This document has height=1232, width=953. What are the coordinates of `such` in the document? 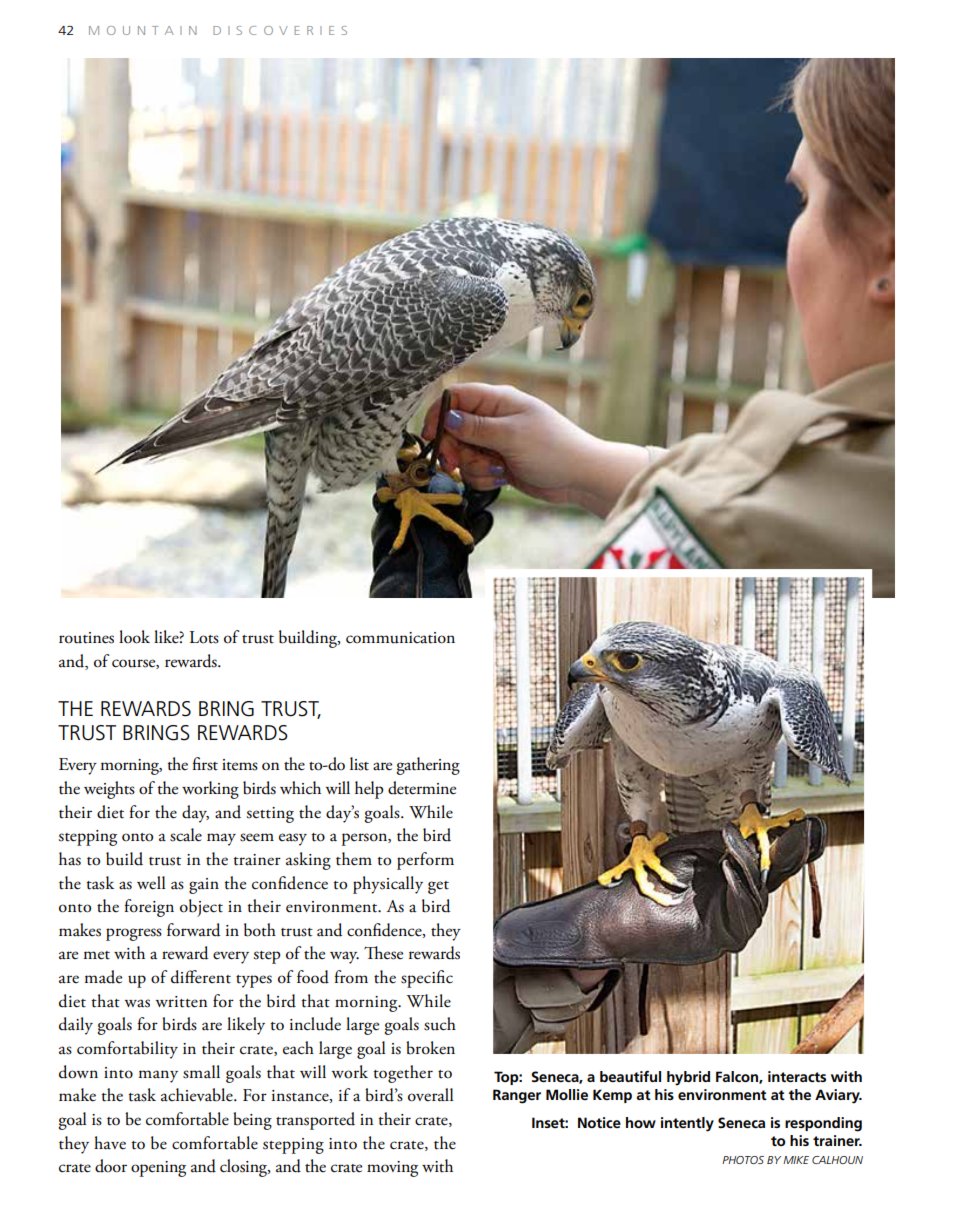 It's located at (440, 1024).
